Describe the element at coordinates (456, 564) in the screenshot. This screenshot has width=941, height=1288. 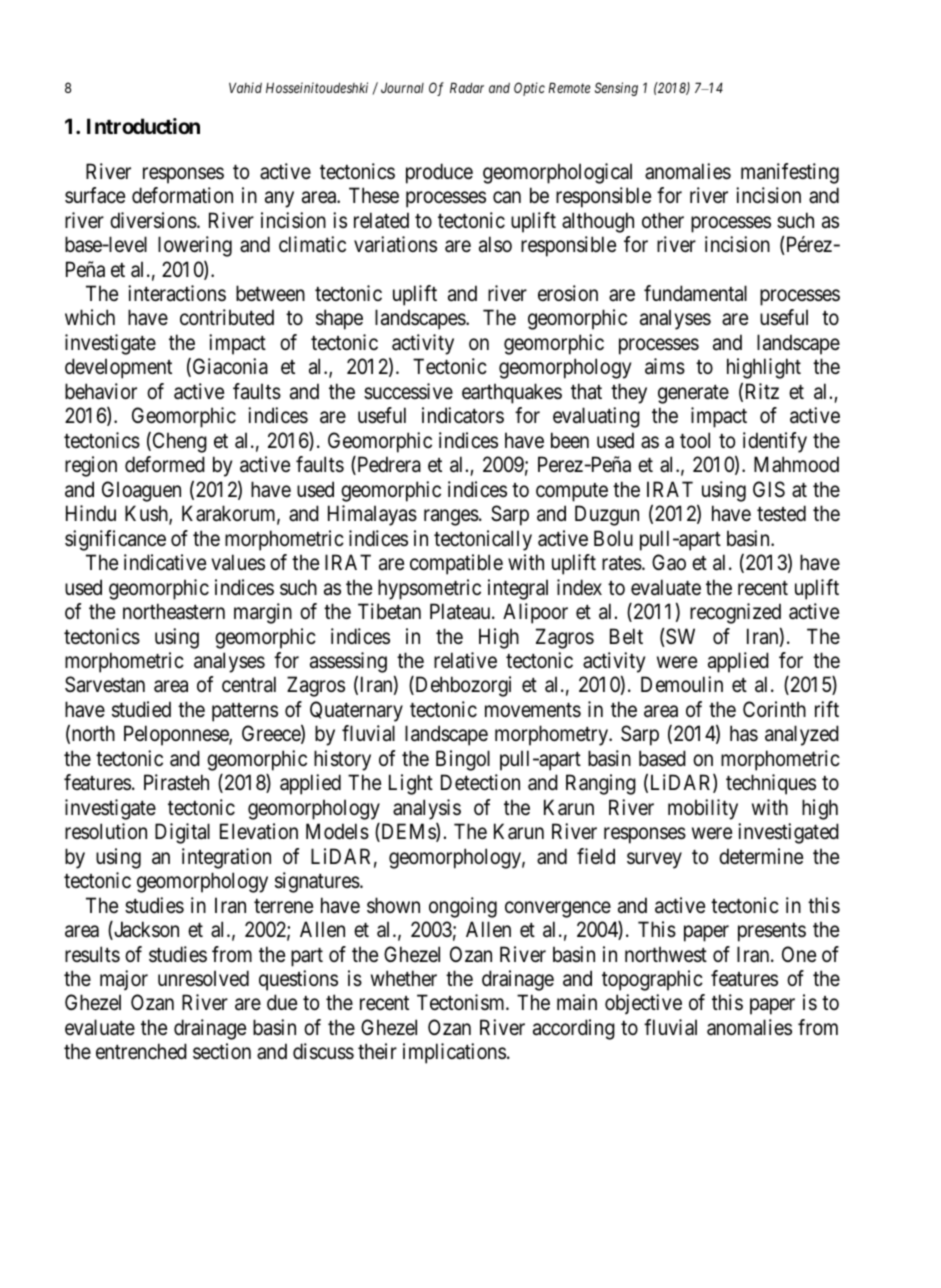
I see `compatible` at that location.
